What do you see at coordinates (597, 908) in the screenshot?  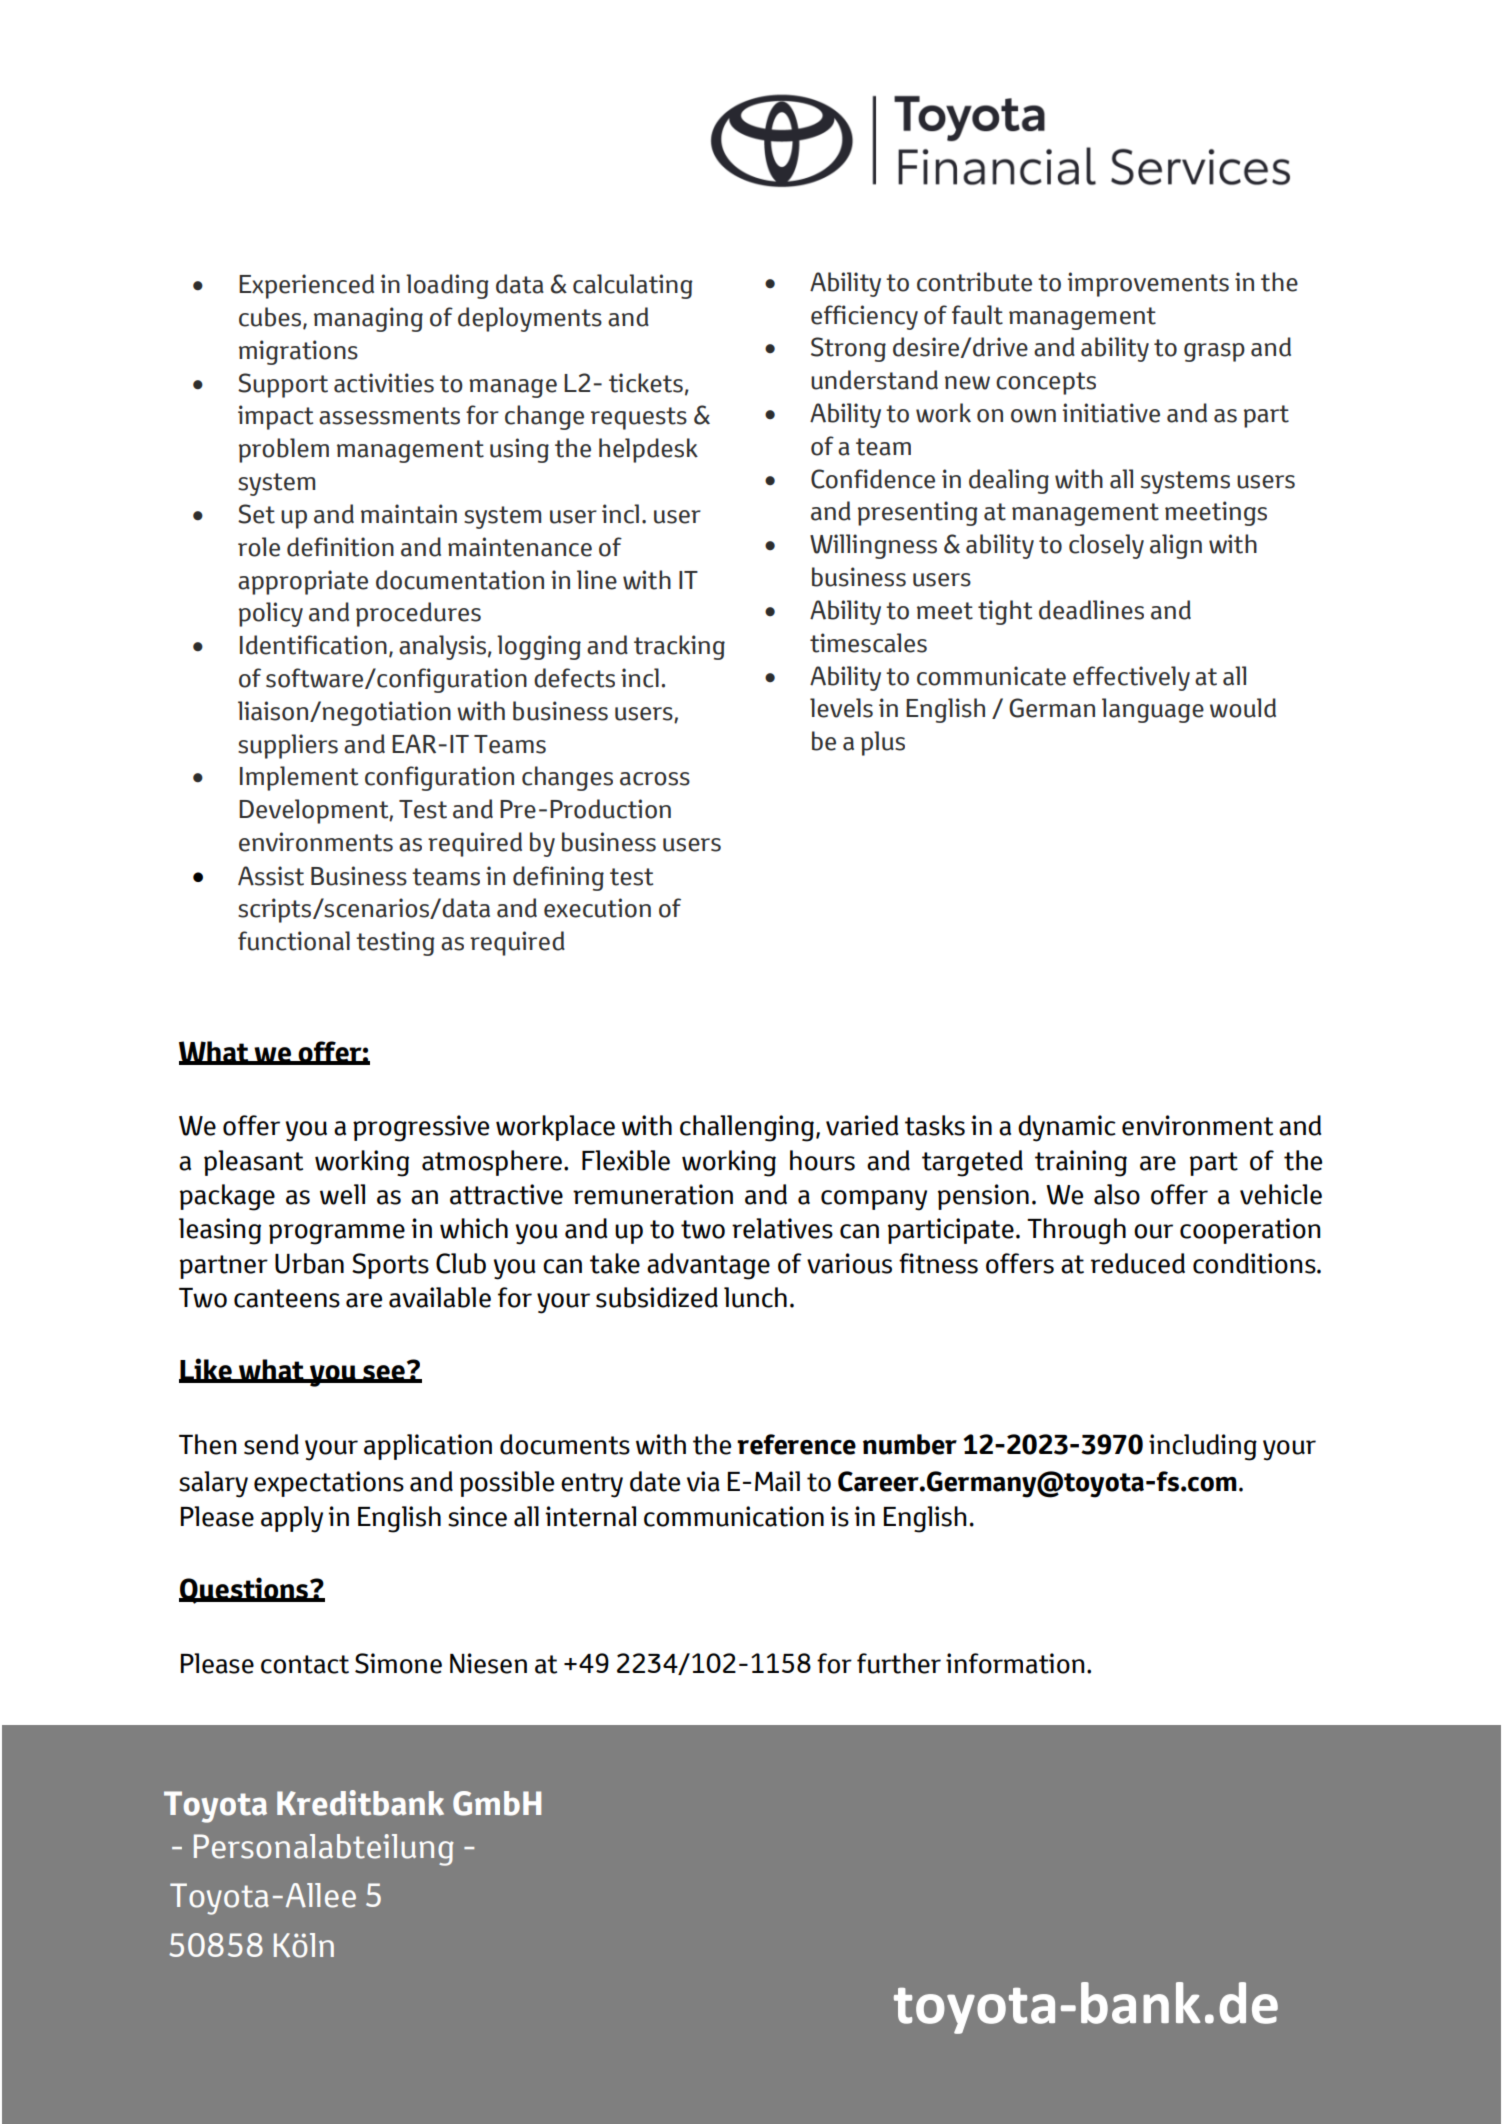 I see `execution` at bounding box center [597, 908].
